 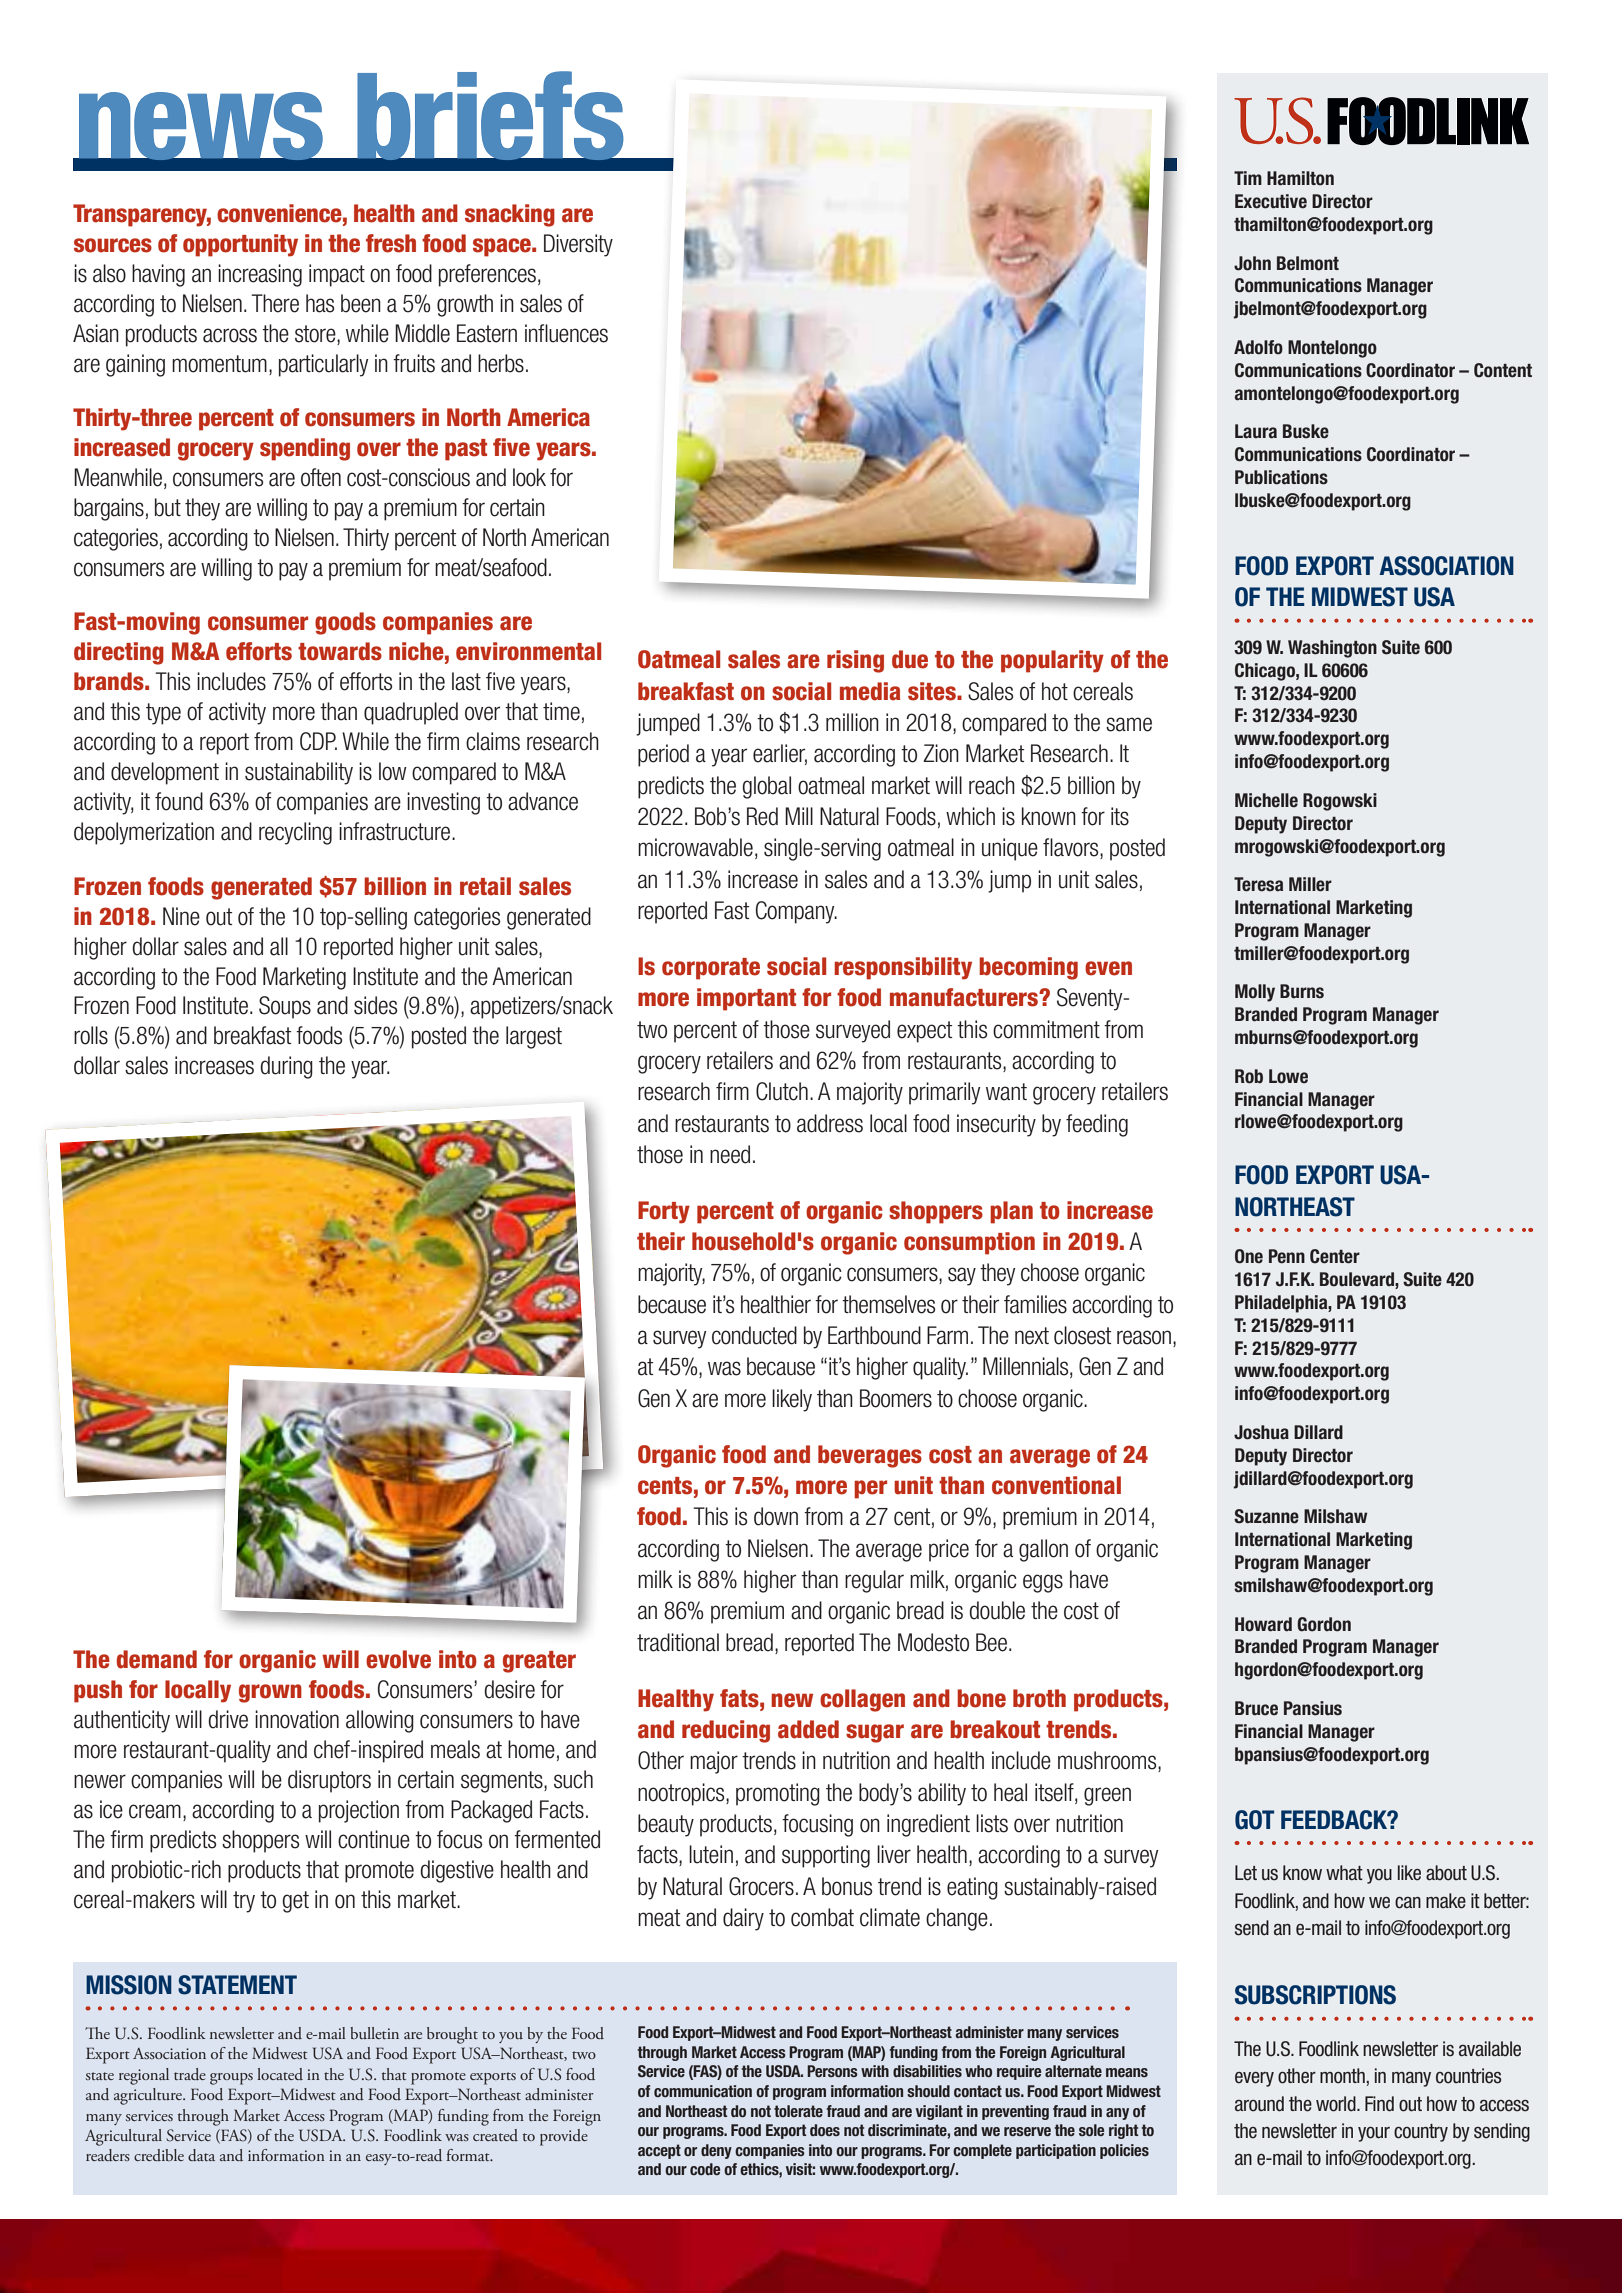 What do you see at coordinates (318, 741) in the screenshot?
I see `CDP` at bounding box center [318, 741].
